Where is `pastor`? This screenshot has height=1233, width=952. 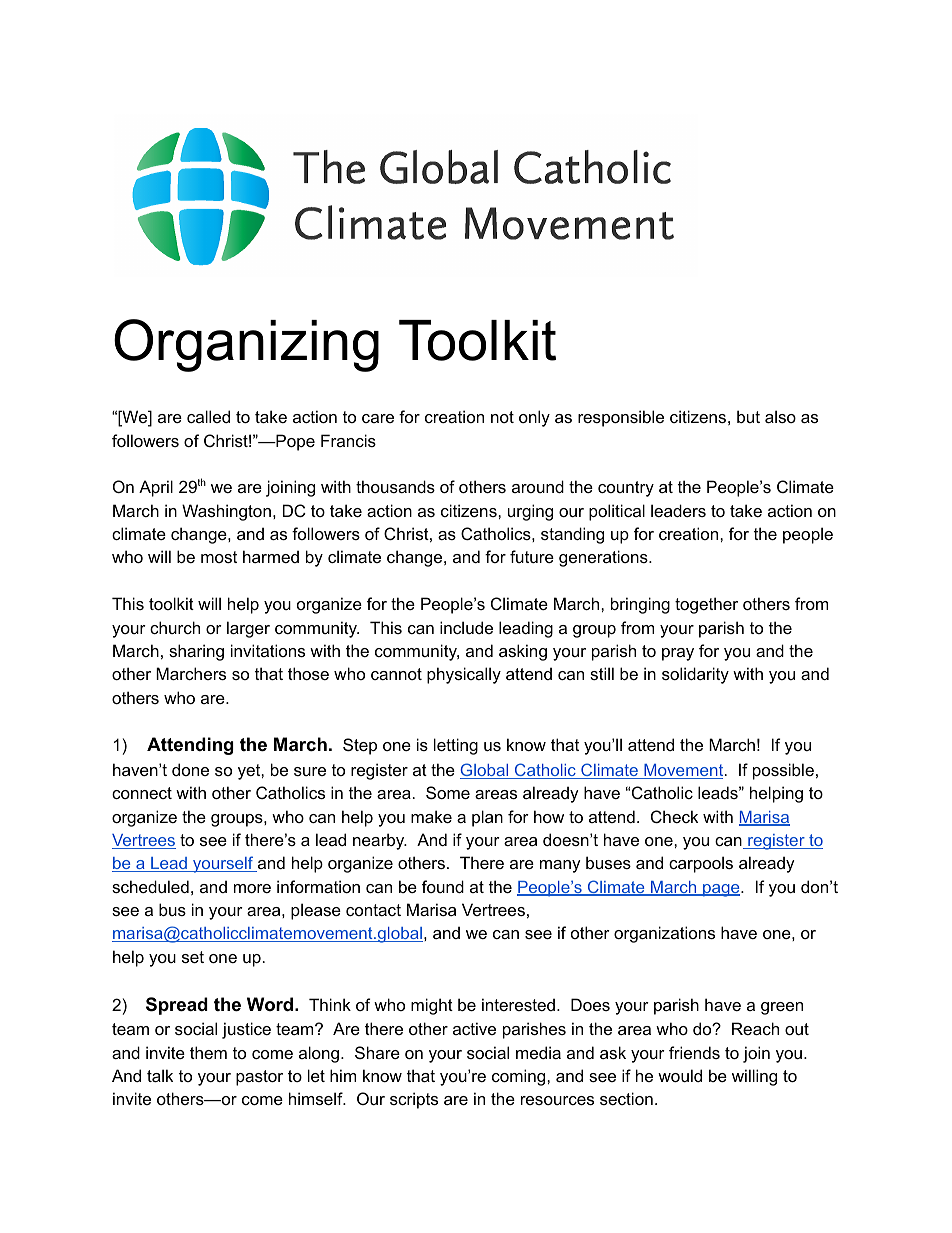
pastor is located at coordinates (259, 1078).
